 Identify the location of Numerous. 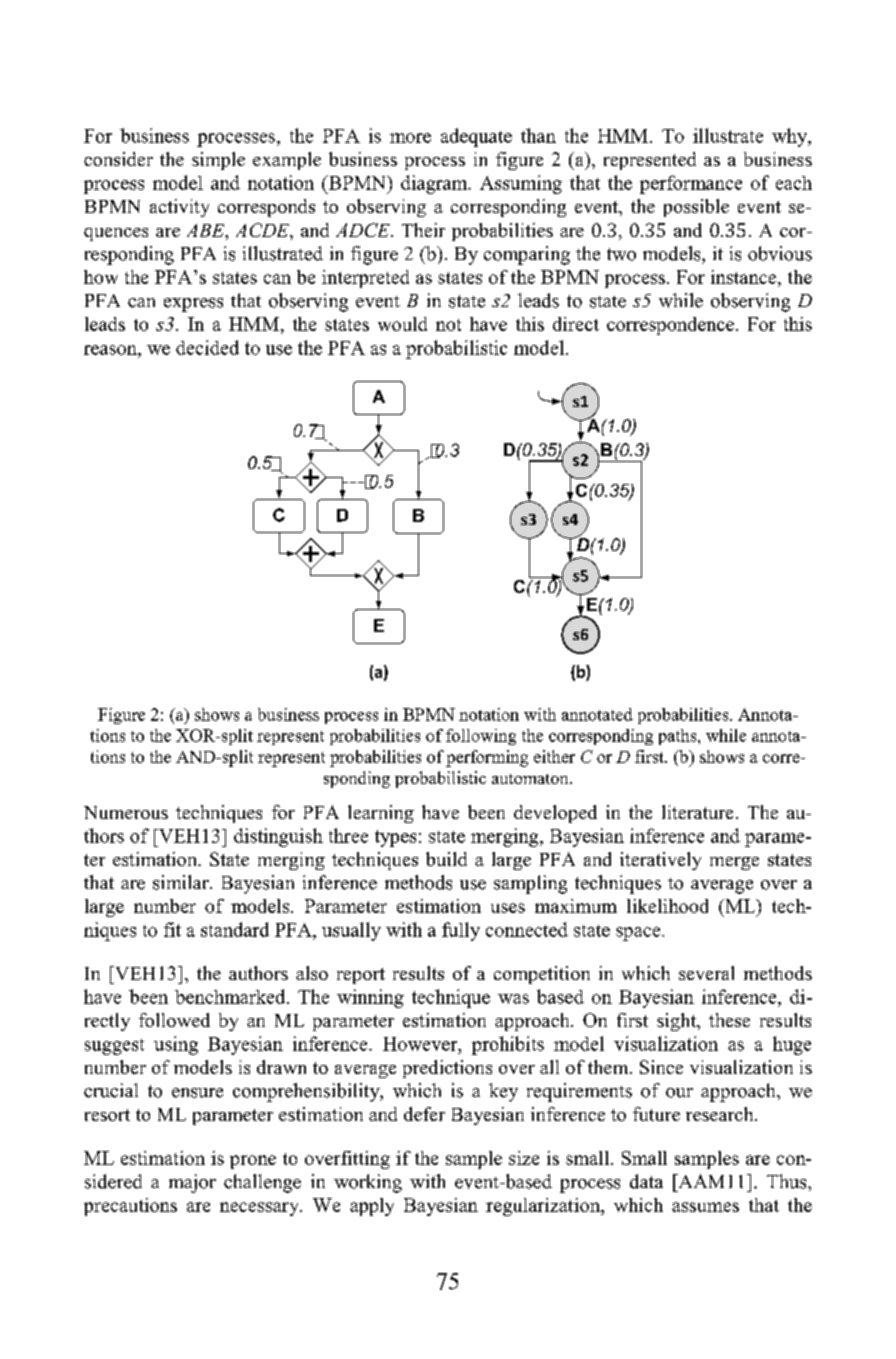
(126, 812).
